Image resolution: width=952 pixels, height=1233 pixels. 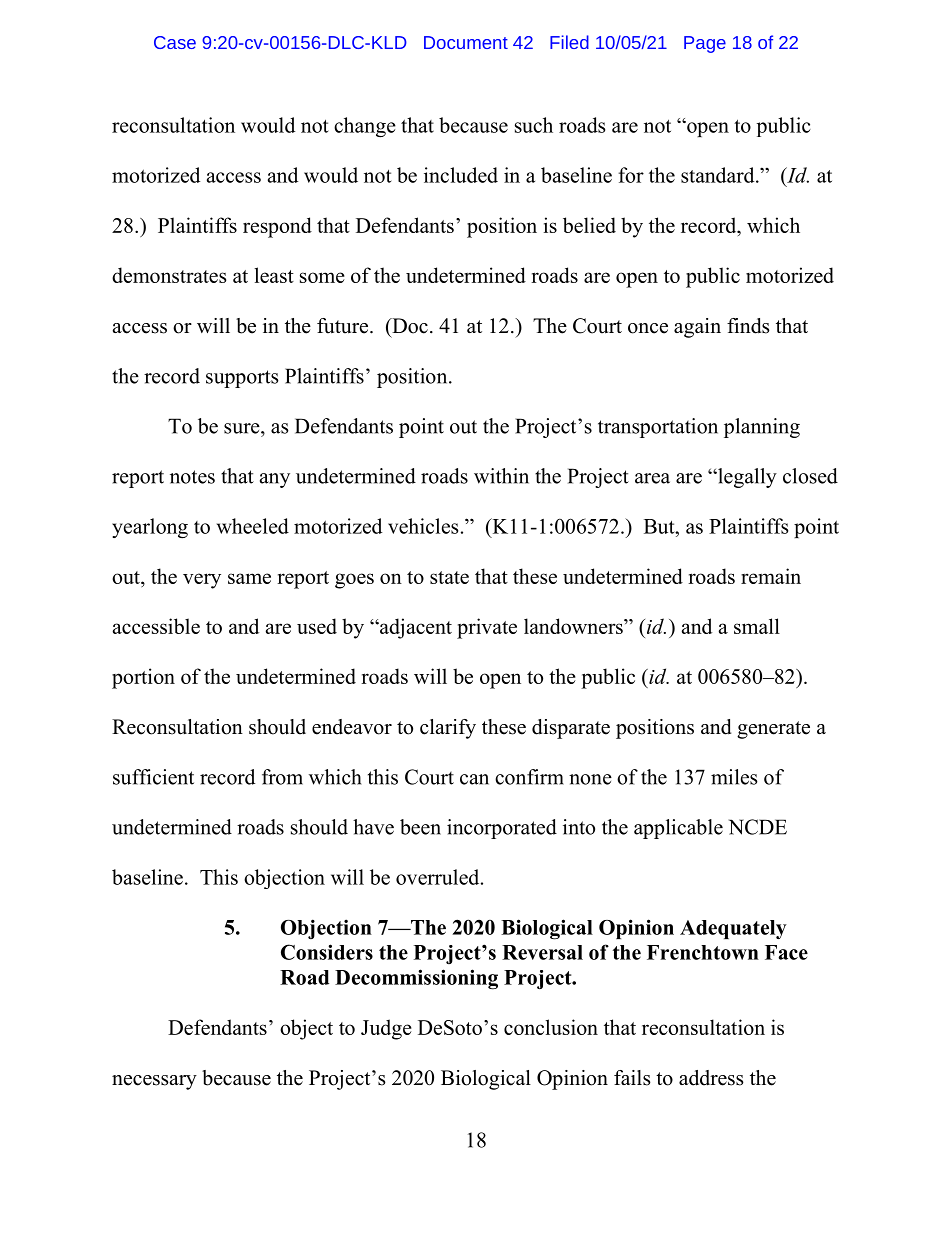 What do you see at coordinates (202, 581) in the screenshot?
I see `very` at bounding box center [202, 581].
